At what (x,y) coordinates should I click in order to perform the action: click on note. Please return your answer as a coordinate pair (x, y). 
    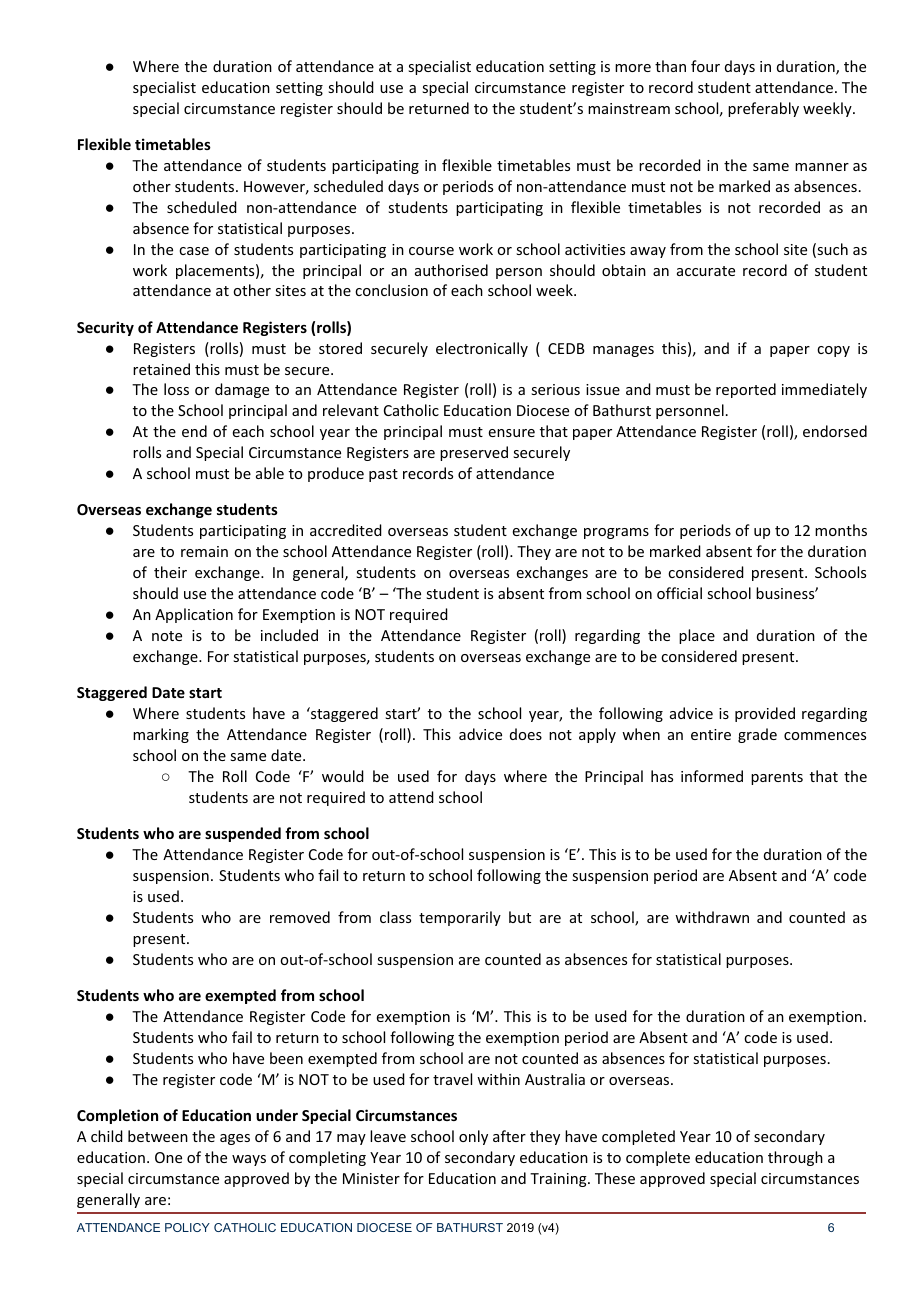
    Looking at the image, I should click on (167, 636).
